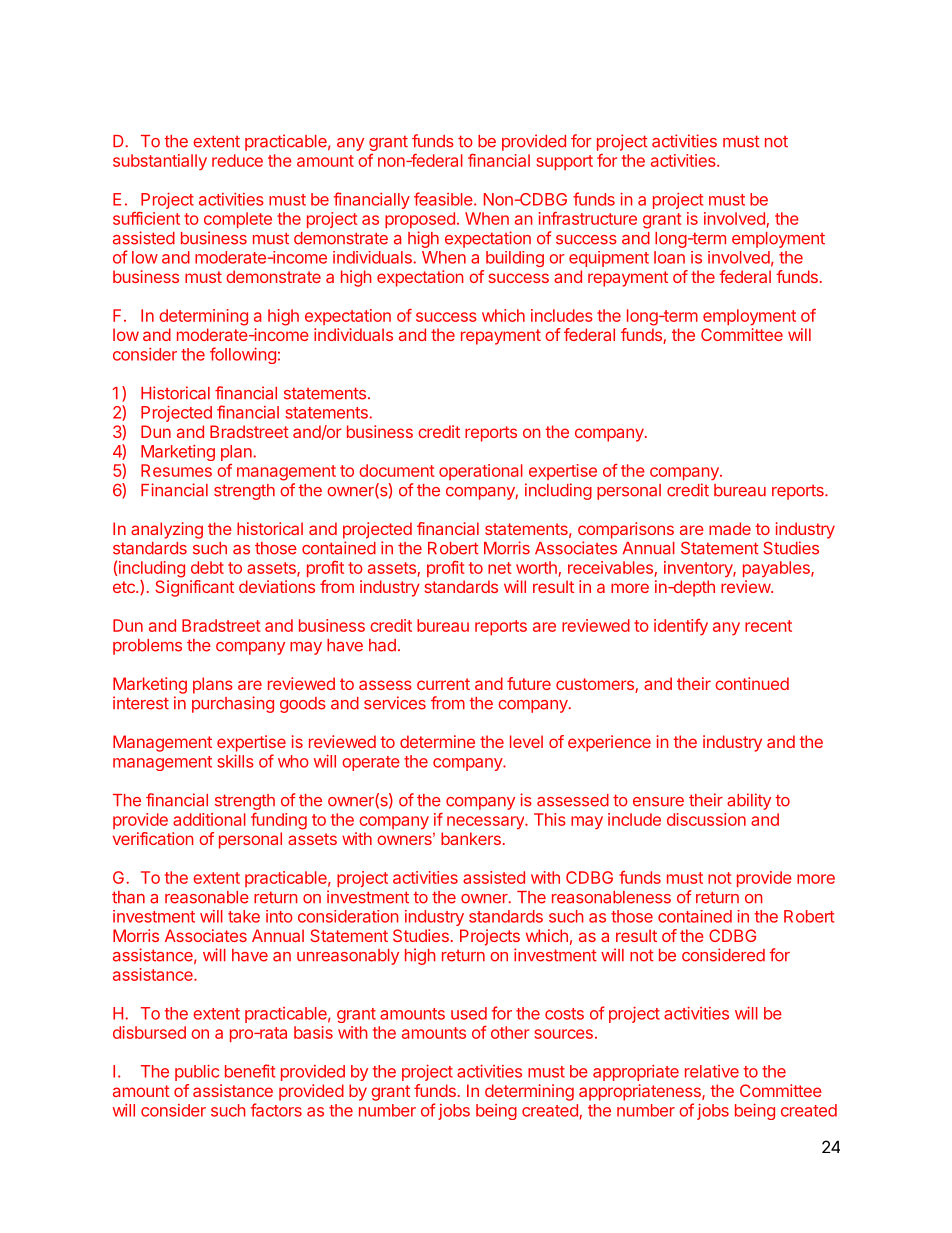  What do you see at coordinates (237, 160) in the page?
I see `reduce` at bounding box center [237, 160].
